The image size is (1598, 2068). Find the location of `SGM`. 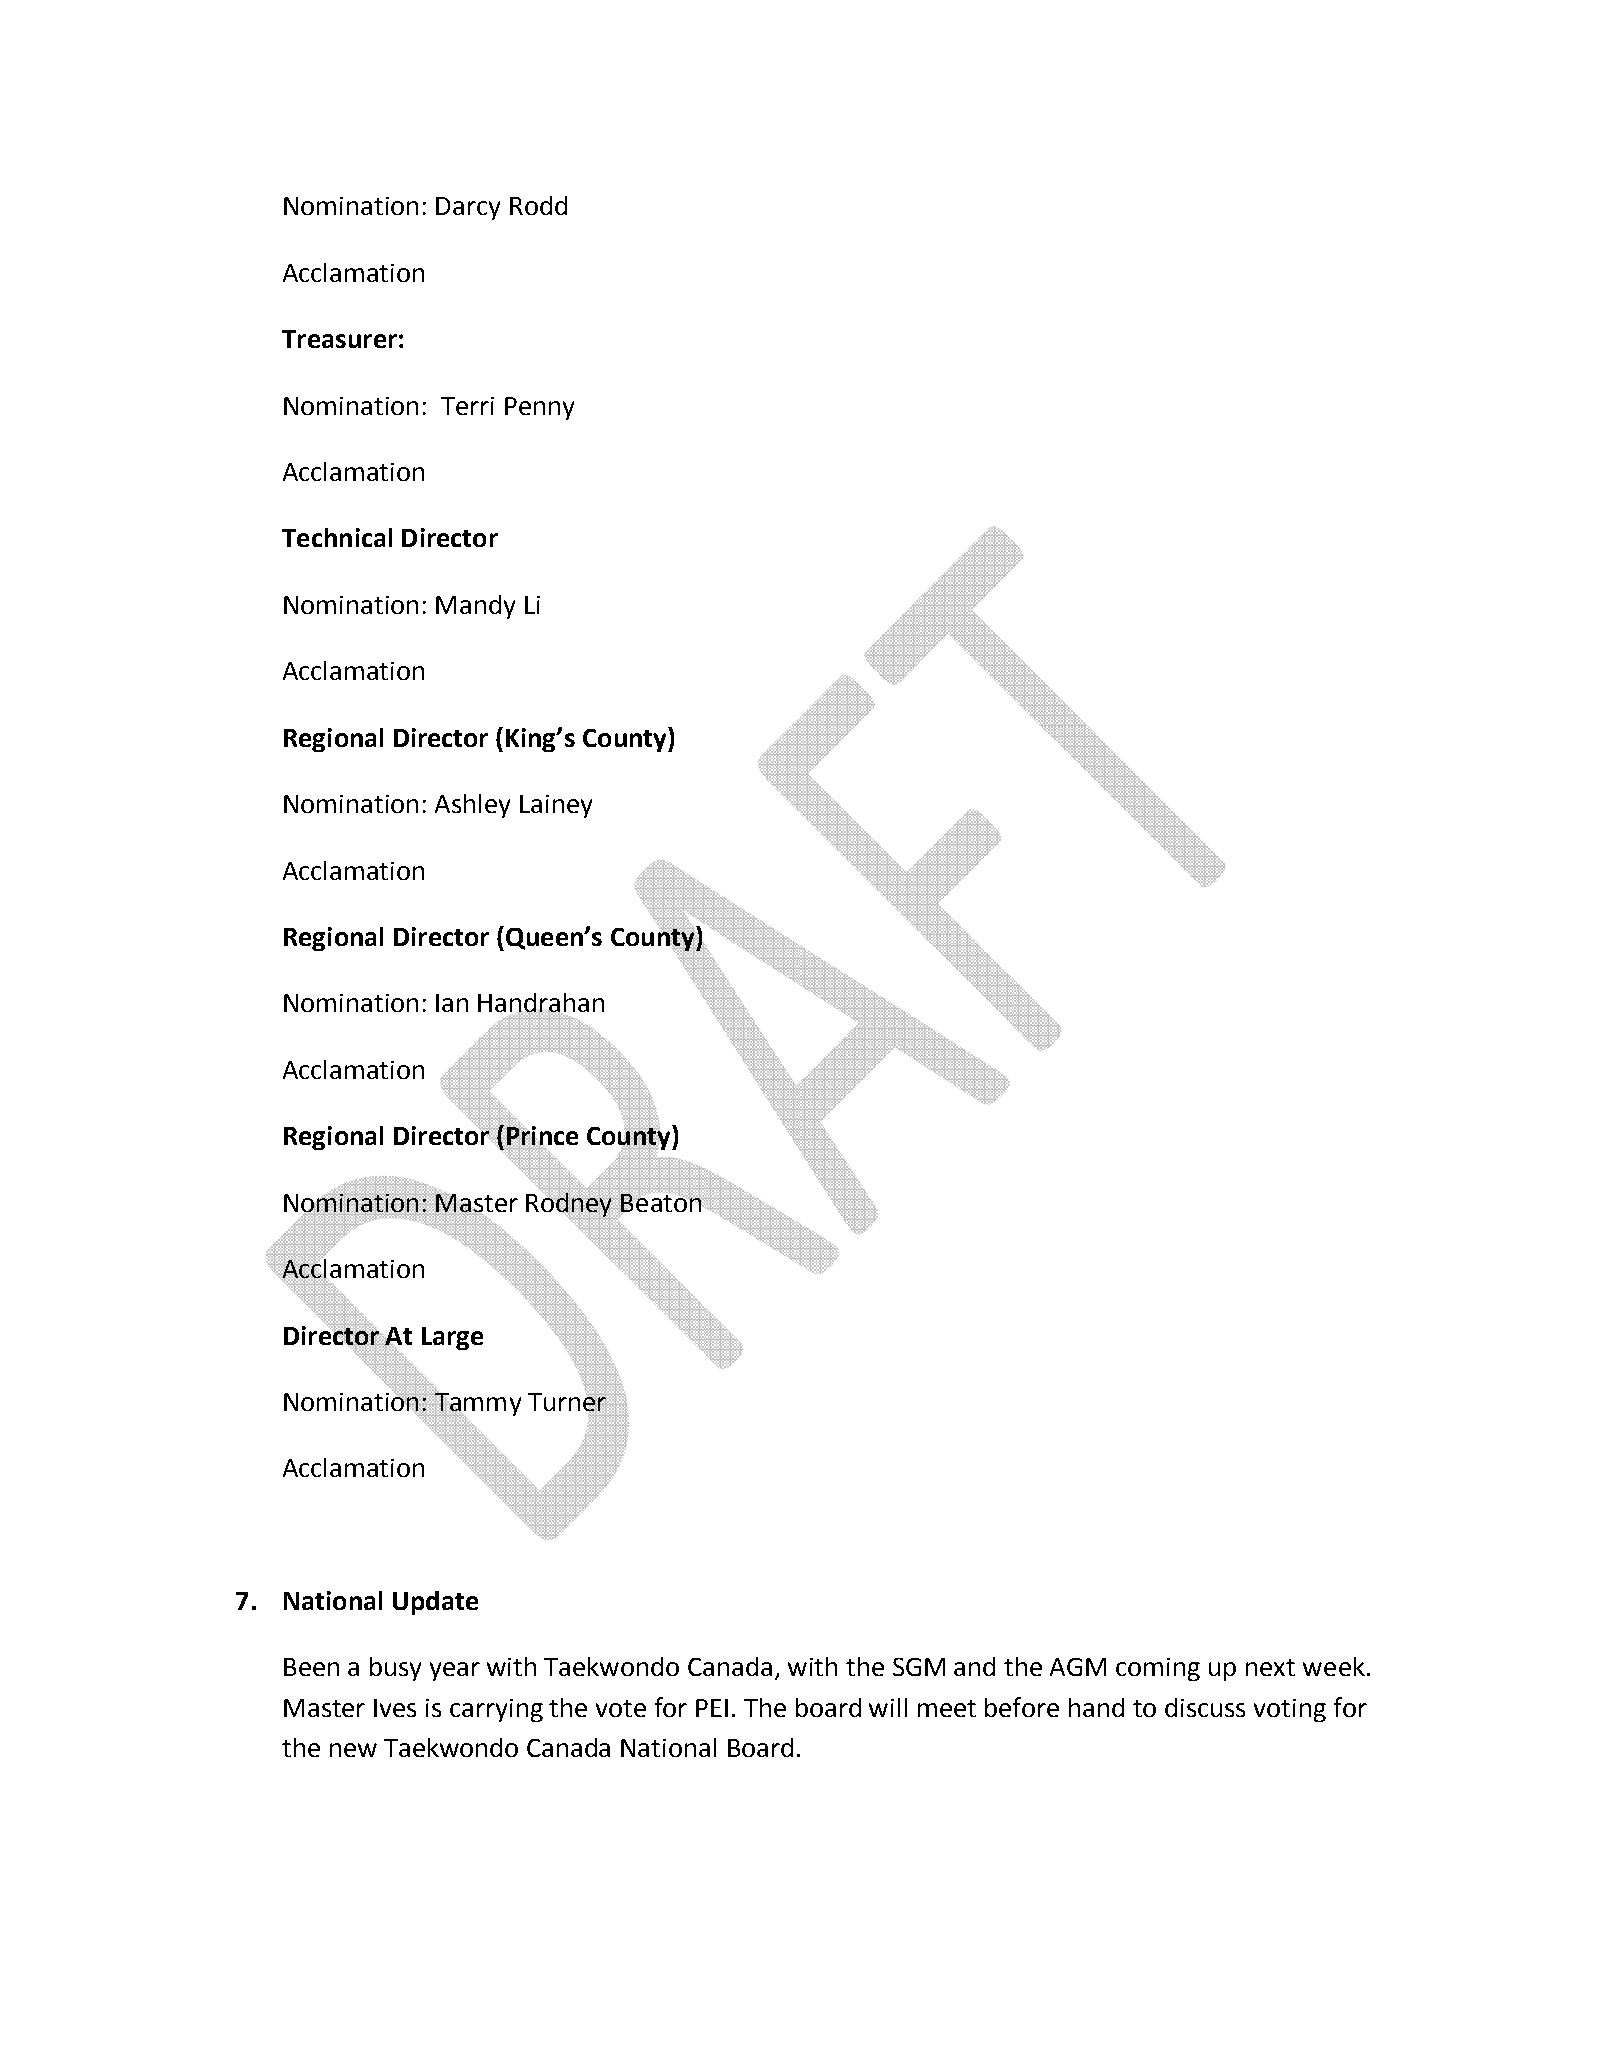

SGM is located at coordinates (919, 1667).
